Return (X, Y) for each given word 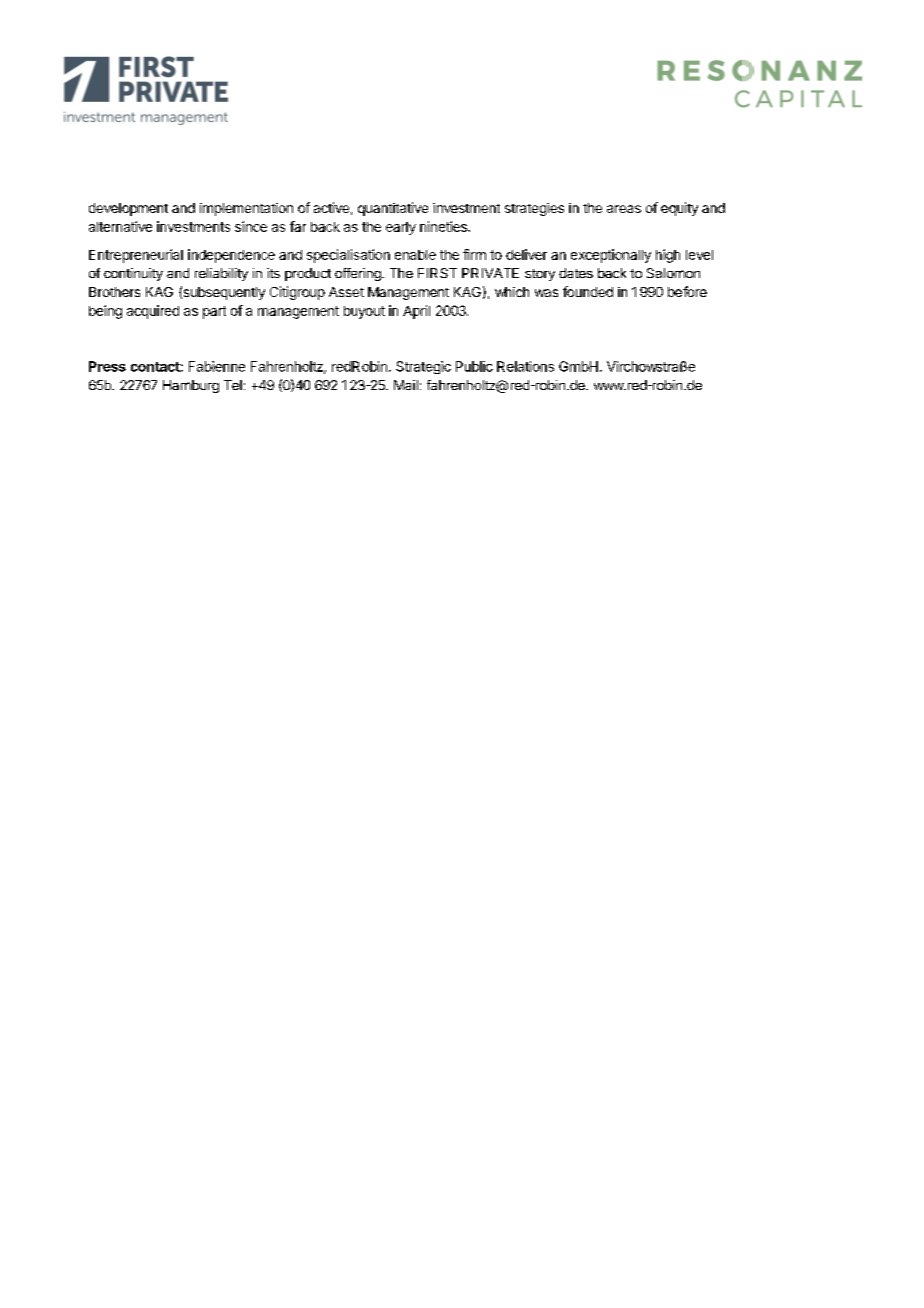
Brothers (114, 292)
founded (588, 291)
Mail (406, 385)
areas (624, 209)
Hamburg (191, 386)
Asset (346, 292)
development (128, 209)
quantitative (393, 209)
